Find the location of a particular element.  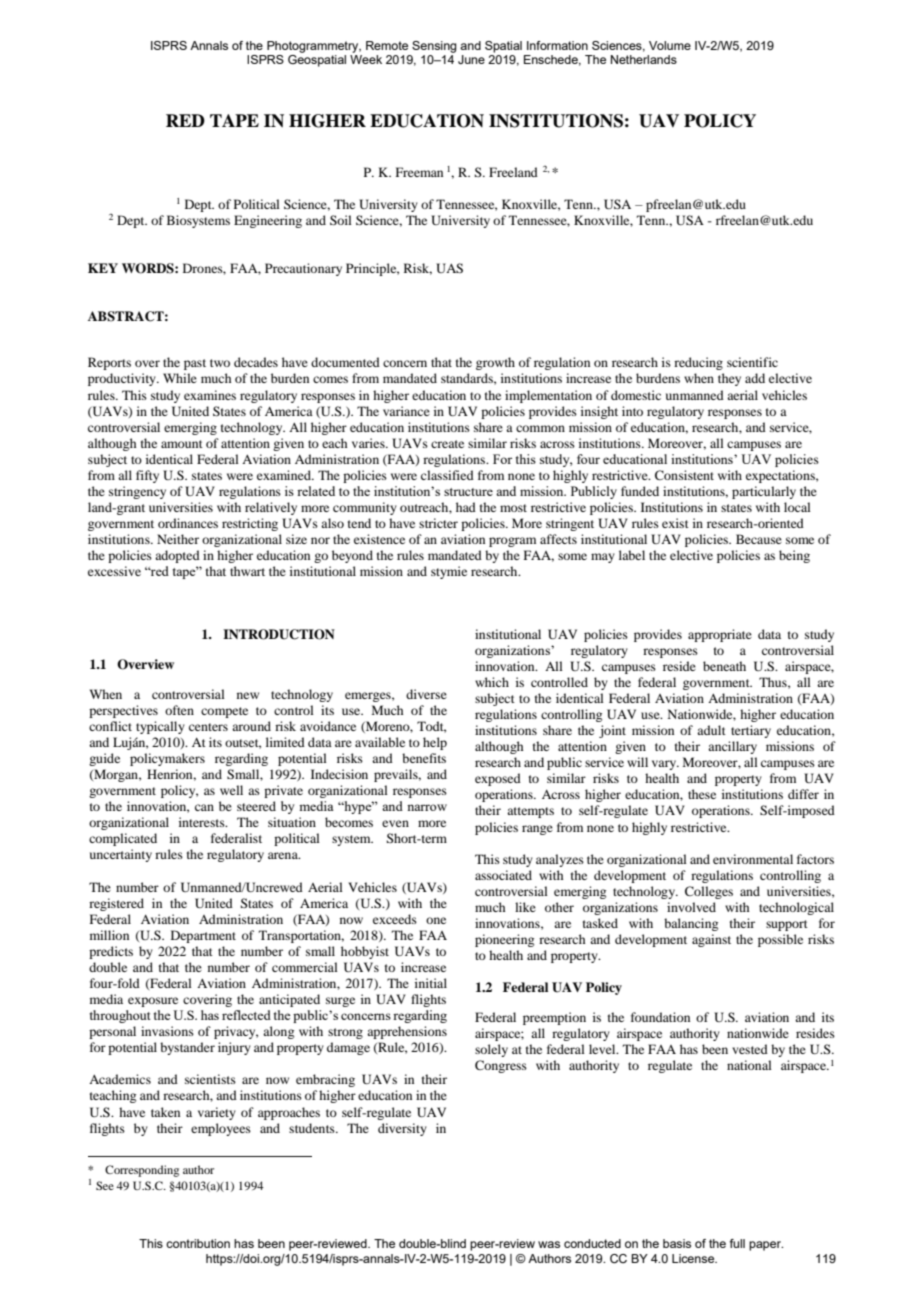

June is located at coordinates (471, 59).
